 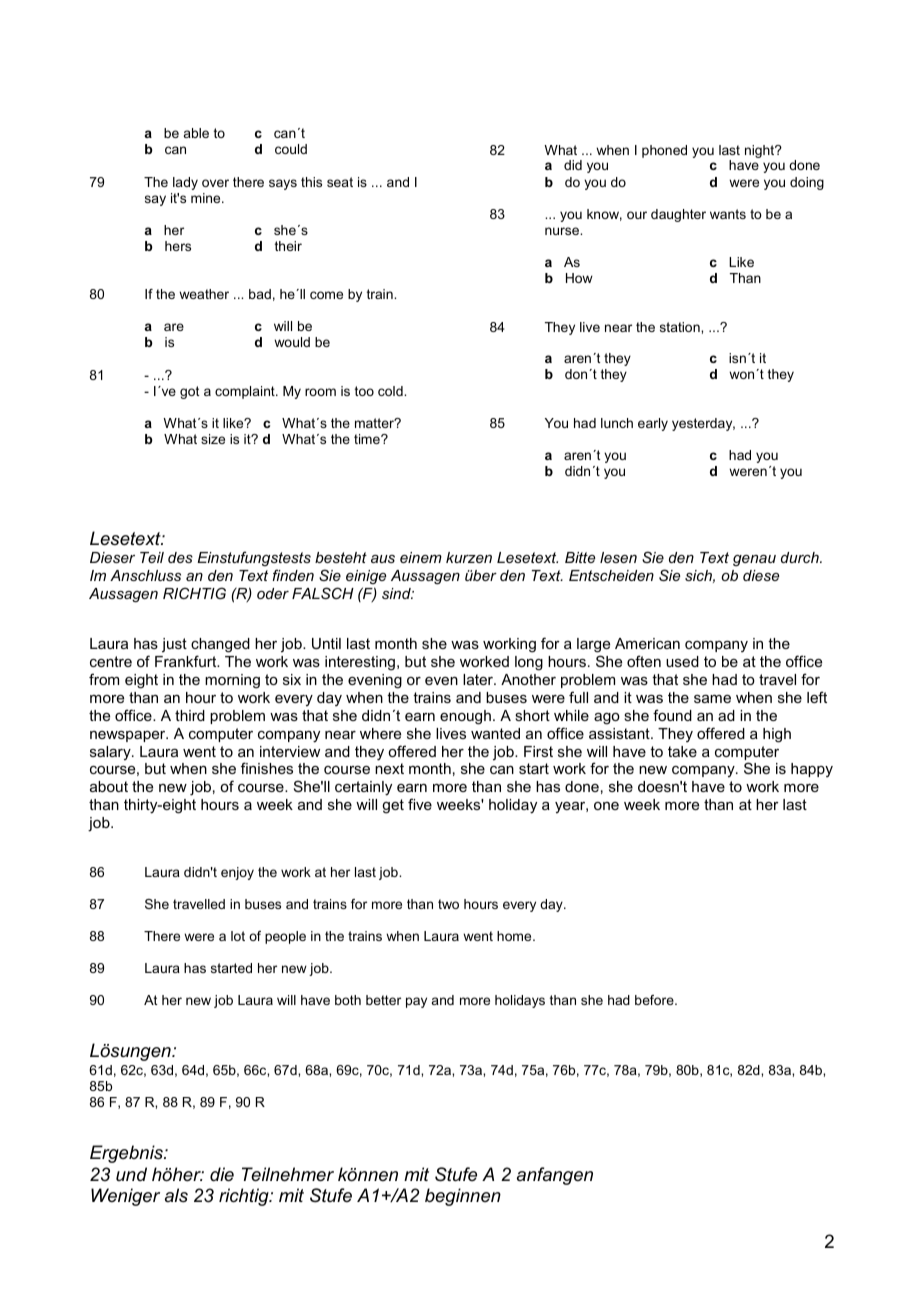 What do you see at coordinates (238, 936) in the screenshot?
I see `lot` at bounding box center [238, 936].
